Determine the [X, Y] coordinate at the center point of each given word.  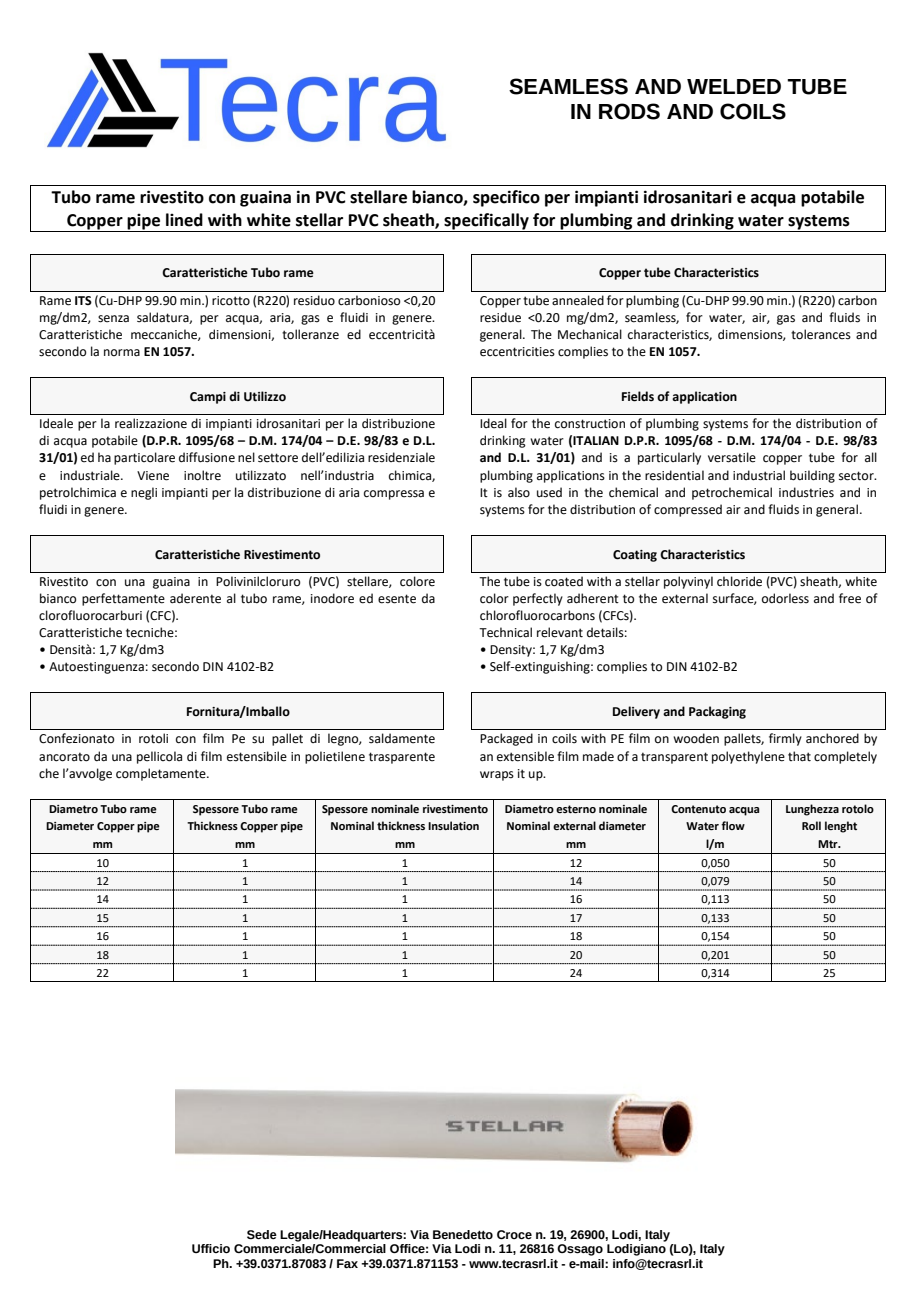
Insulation [453, 825]
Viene [153, 476]
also [519, 492]
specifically [486, 222]
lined [184, 220]
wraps [497, 776]
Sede [262, 1235]
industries [806, 492]
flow [733, 825]
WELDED [734, 86]
